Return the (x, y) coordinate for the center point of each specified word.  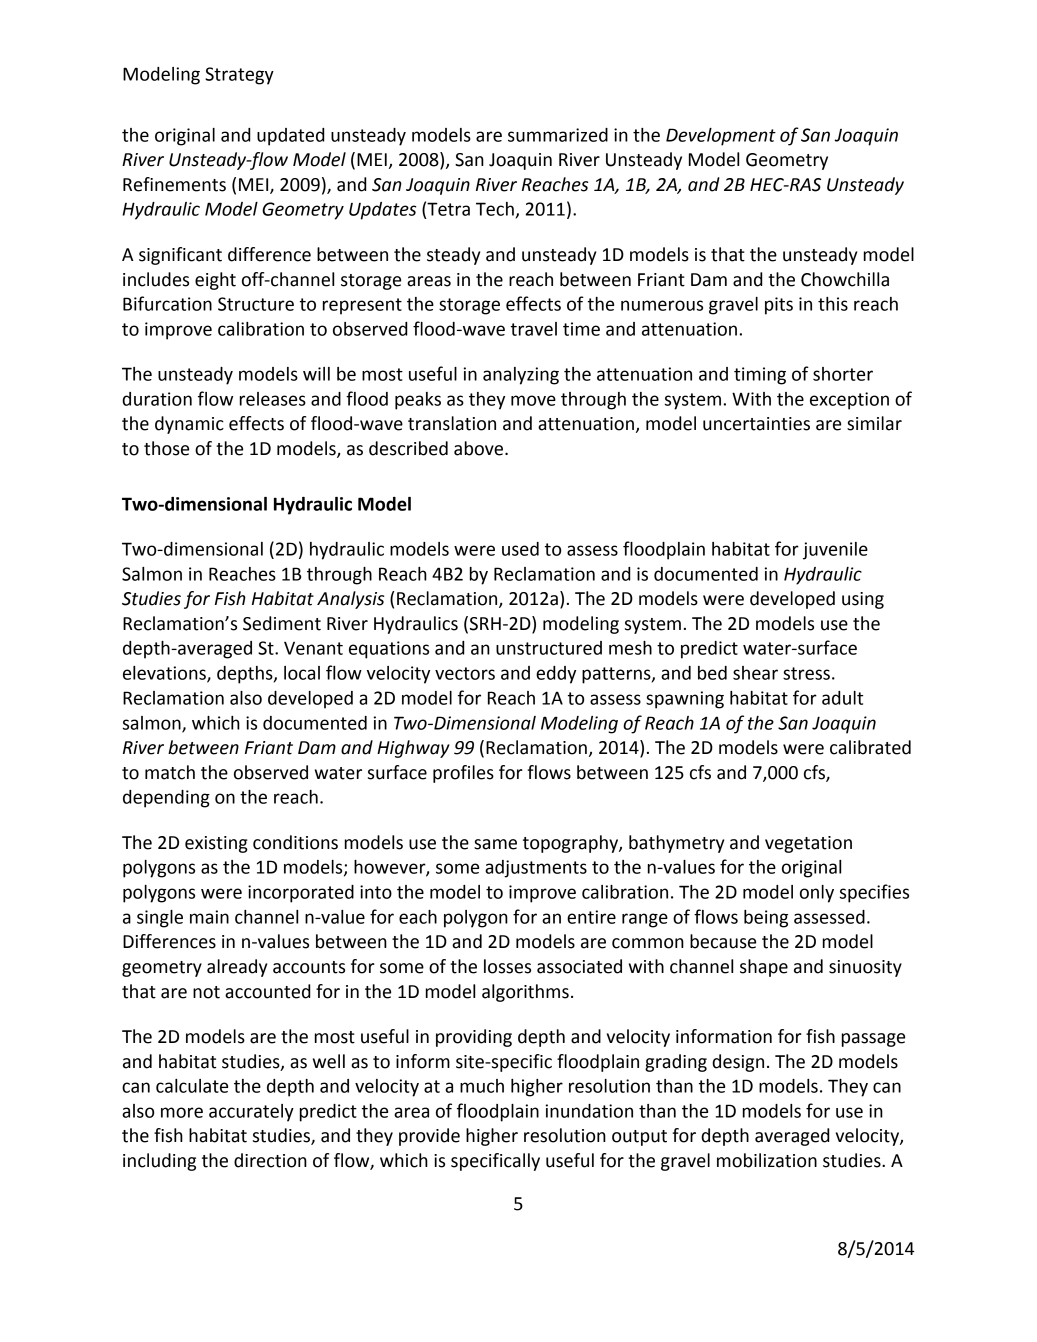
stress (806, 673)
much (482, 1086)
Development (721, 137)
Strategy (239, 76)
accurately (251, 1113)
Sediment (282, 623)
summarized (558, 135)
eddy (556, 675)
